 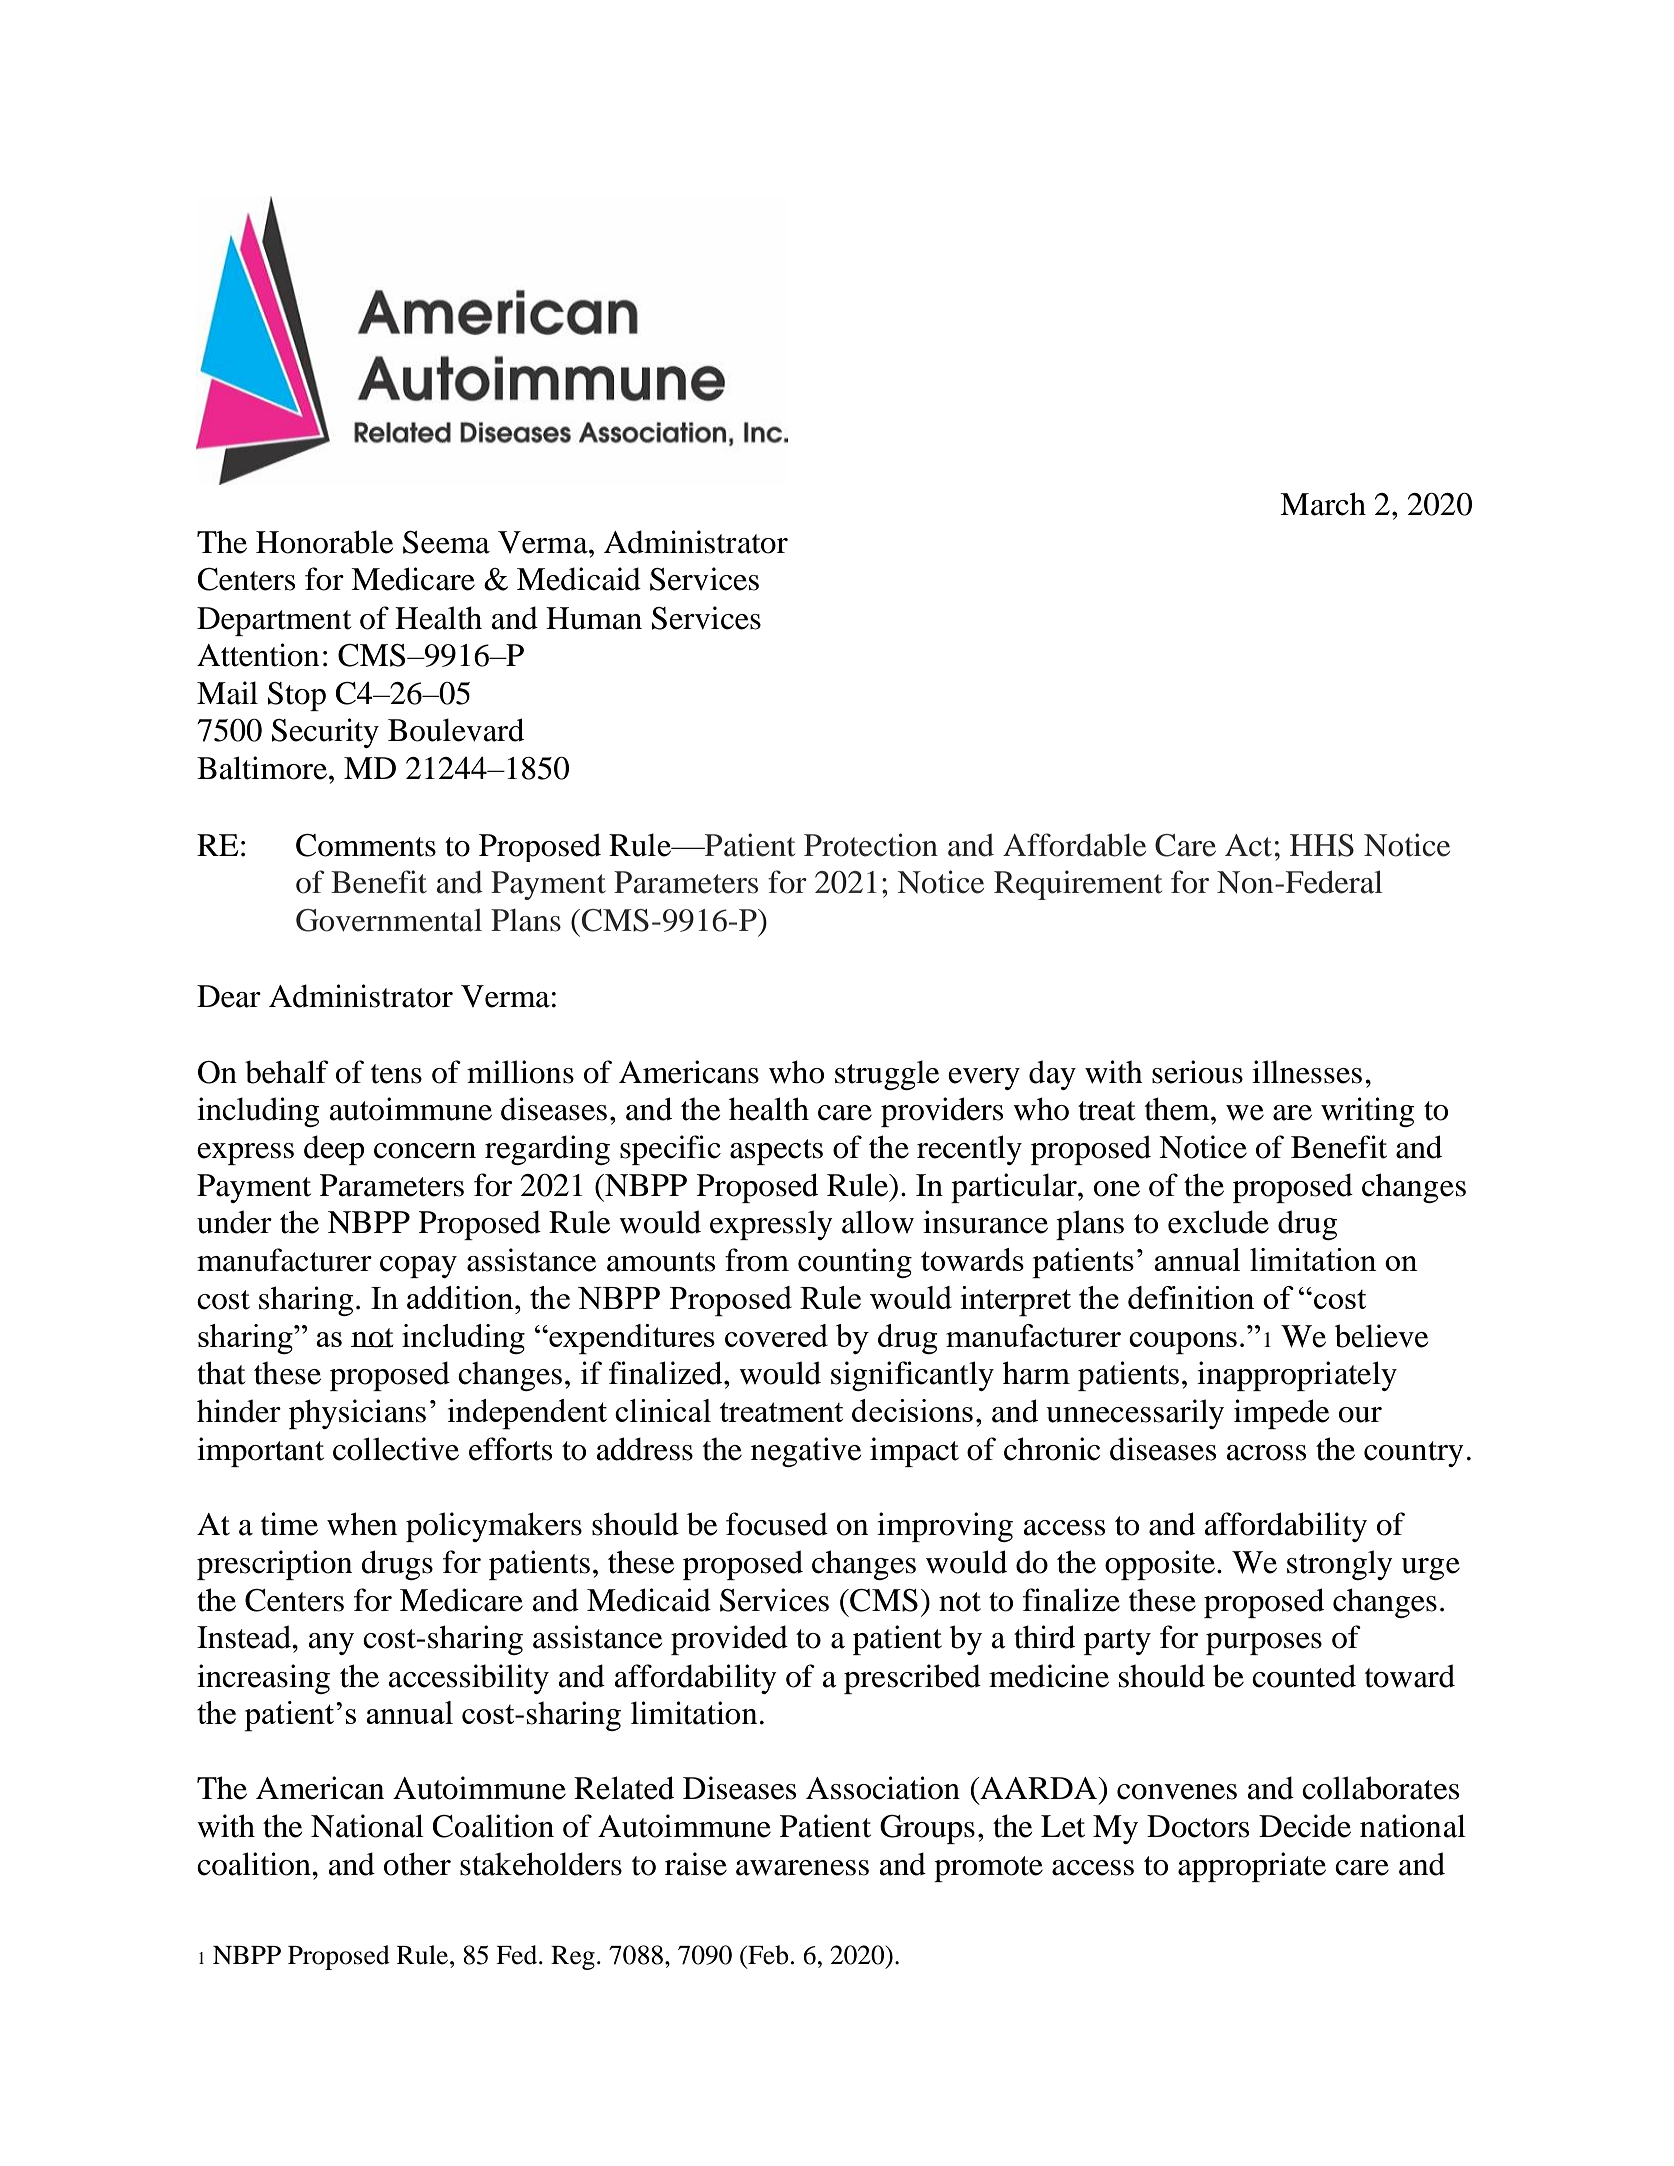 I want to click on awareness, so click(x=802, y=1868).
